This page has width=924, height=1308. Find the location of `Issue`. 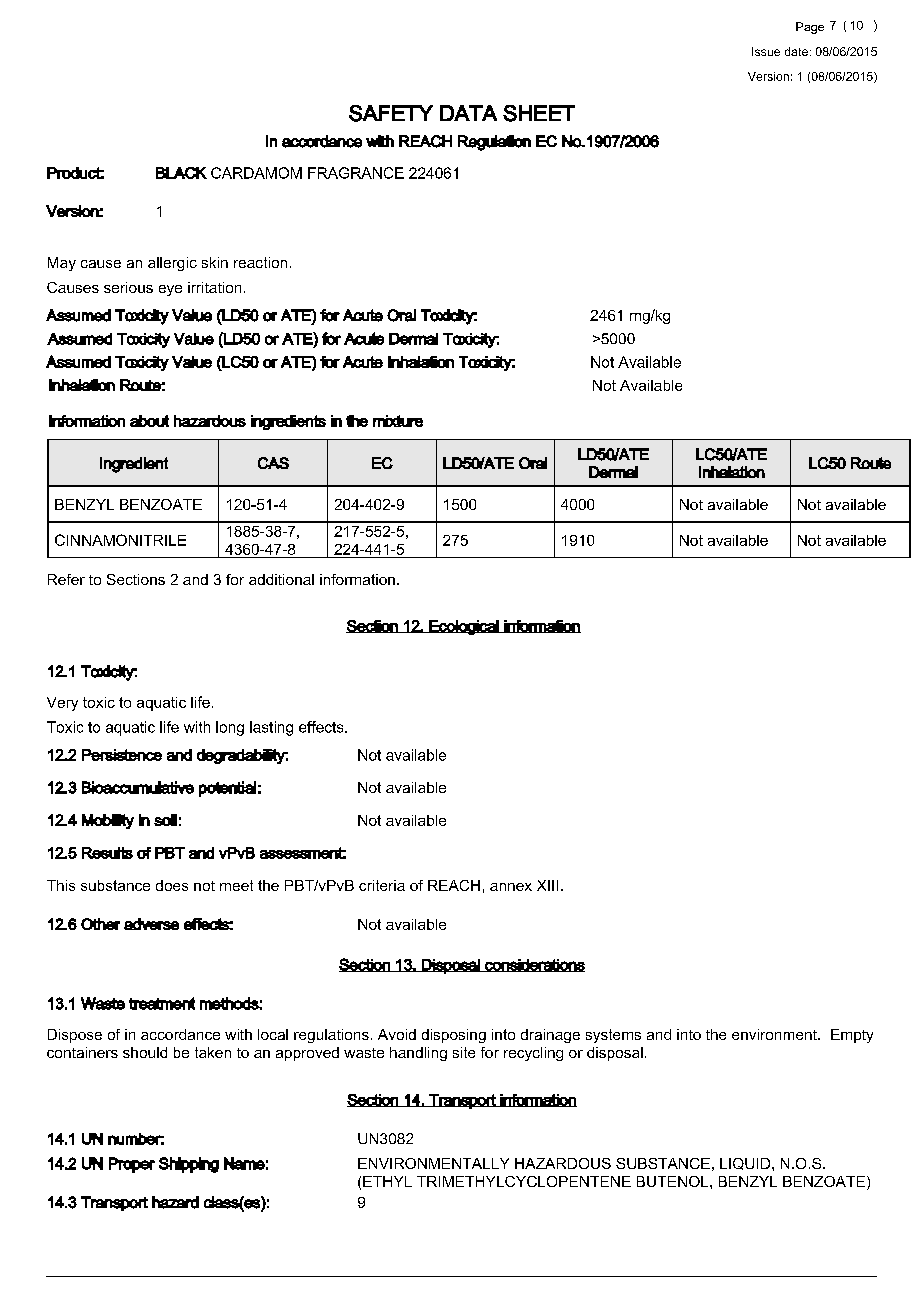

Issue is located at coordinates (766, 51).
